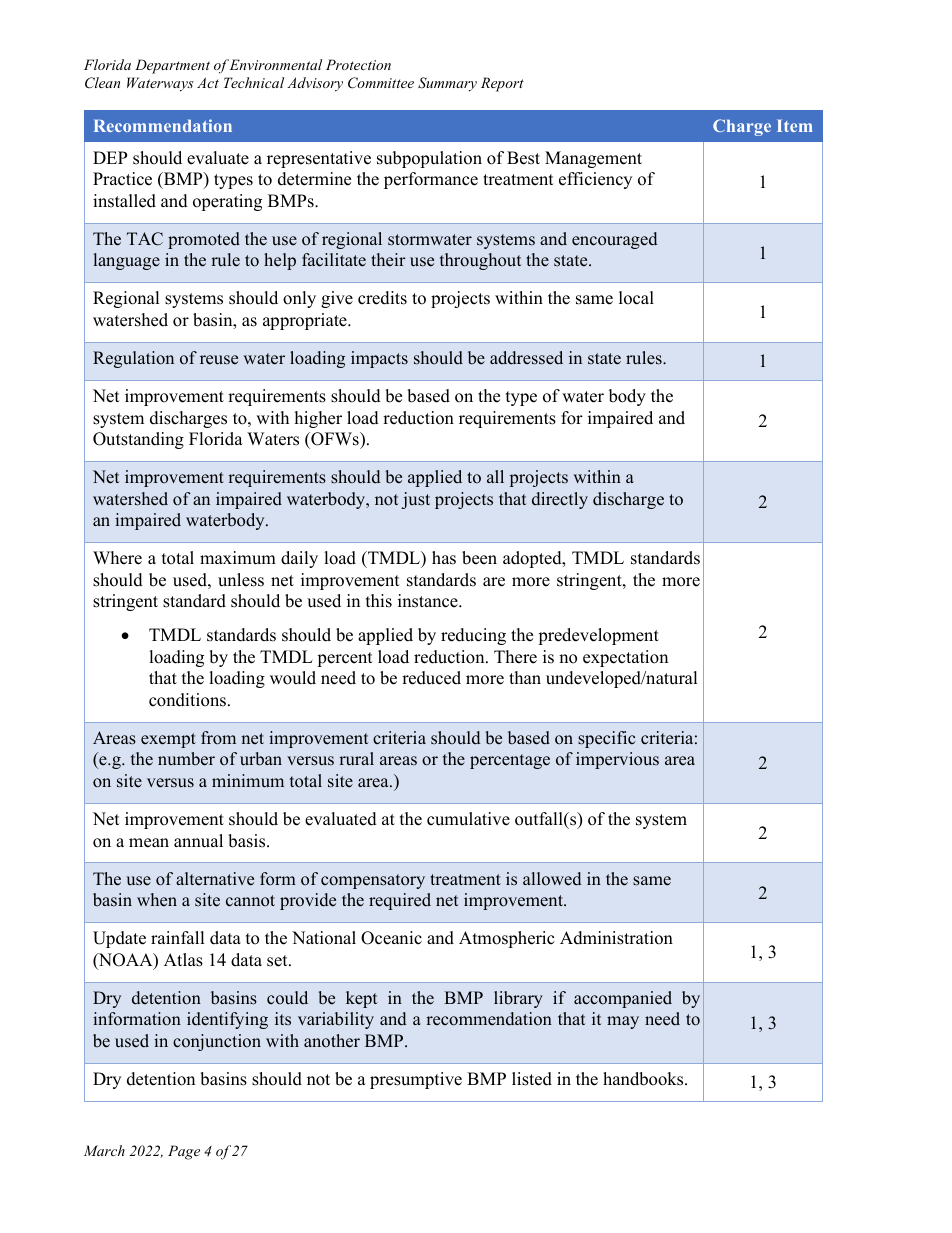  I want to click on impervious, so click(617, 760).
